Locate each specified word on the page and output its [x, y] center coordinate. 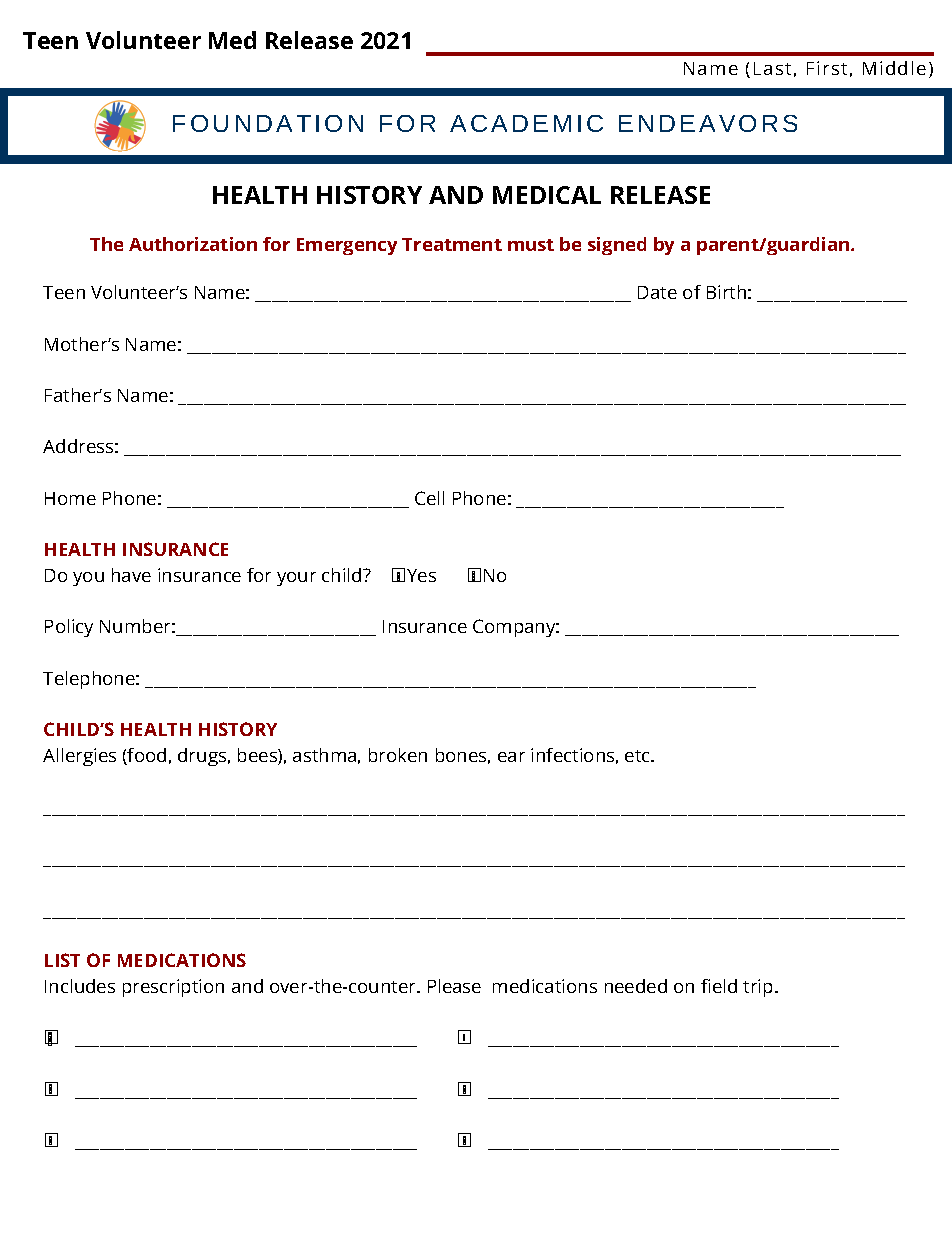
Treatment [452, 244]
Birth [726, 292]
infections [572, 755]
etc [638, 756]
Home [70, 498]
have [131, 575]
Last [772, 68]
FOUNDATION [268, 123]
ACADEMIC [526, 123]
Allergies [79, 757]
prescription [173, 988]
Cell [429, 498]
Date [657, 292]
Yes [421, 575]
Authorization [193, 244]
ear [511, 757]
